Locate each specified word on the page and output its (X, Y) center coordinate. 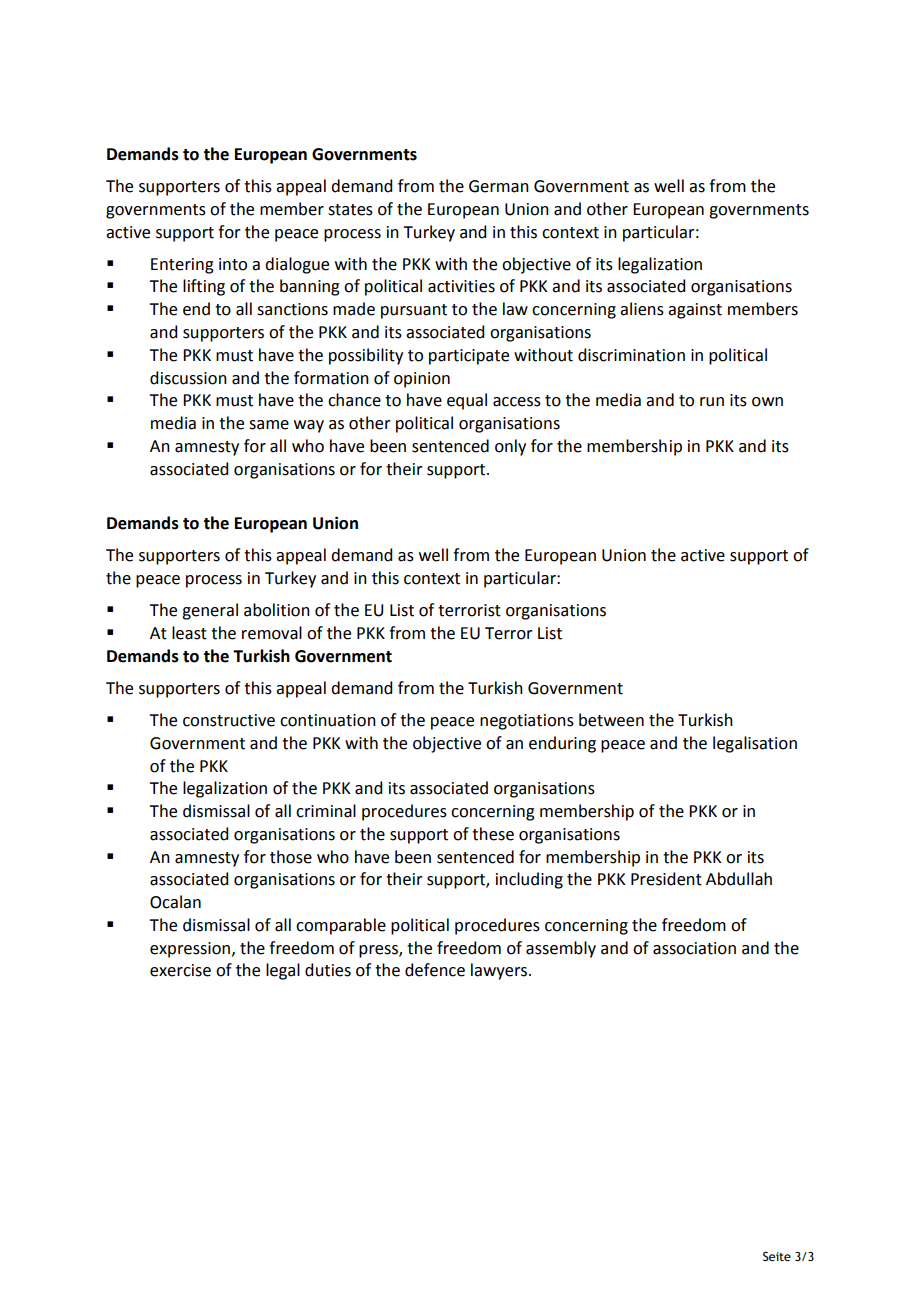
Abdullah (739, 879)
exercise (180, 970)
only (510, 447)
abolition (277, 610)
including (529, 880)
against (695, 311)
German (499, 186)
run (712, 402)
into (233, 264)
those (291, 857)
